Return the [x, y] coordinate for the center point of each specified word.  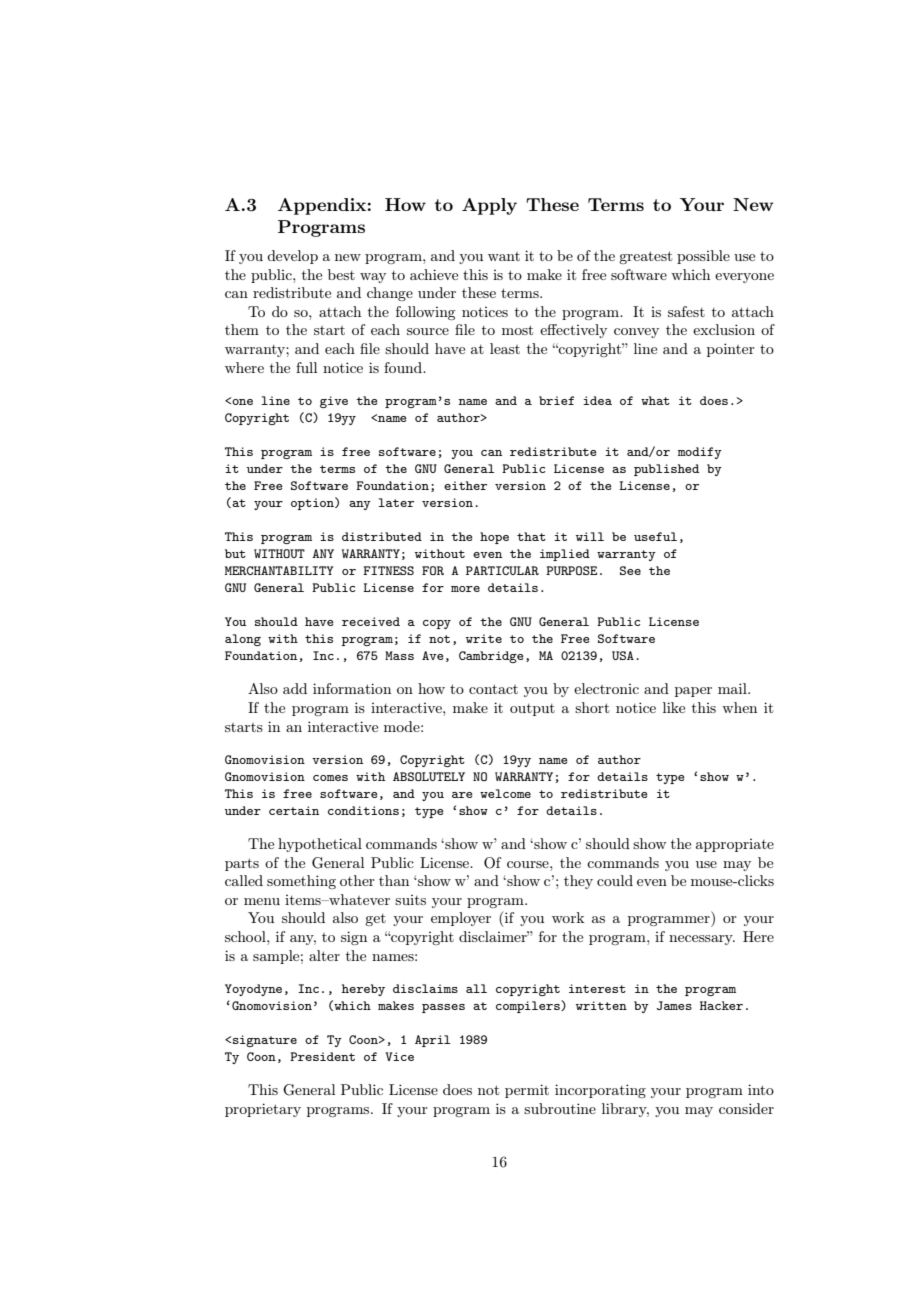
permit [527, 1091]
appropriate [735, 845]
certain [294, 810]
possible [703, 257]
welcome [505, 793]
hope [494, 538]
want [504, 256]
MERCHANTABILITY [279, 570]
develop [292, 257]
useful [655, 536]
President [322, 1056]
